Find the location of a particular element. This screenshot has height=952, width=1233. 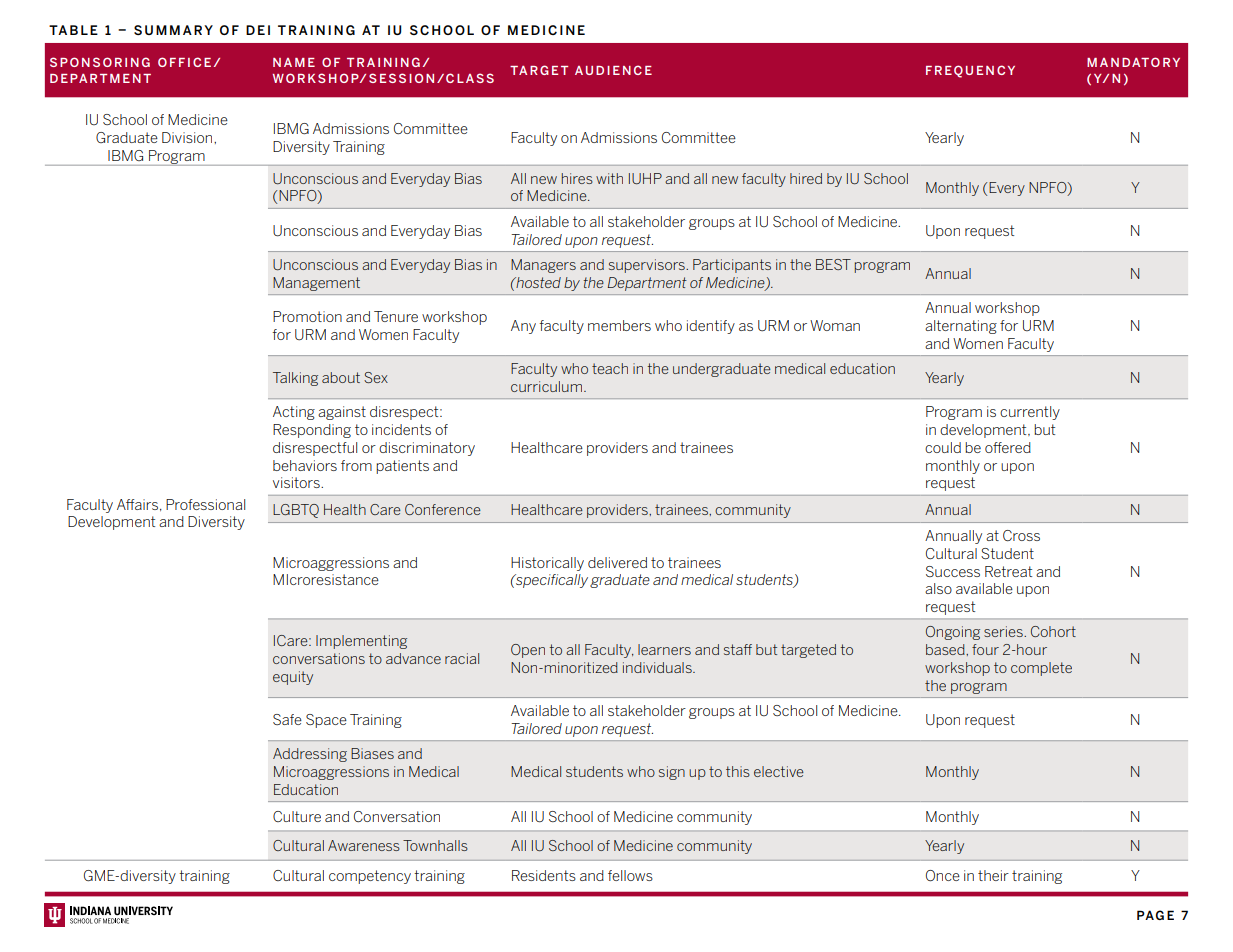

hires is located at coordinates (577, 178).
